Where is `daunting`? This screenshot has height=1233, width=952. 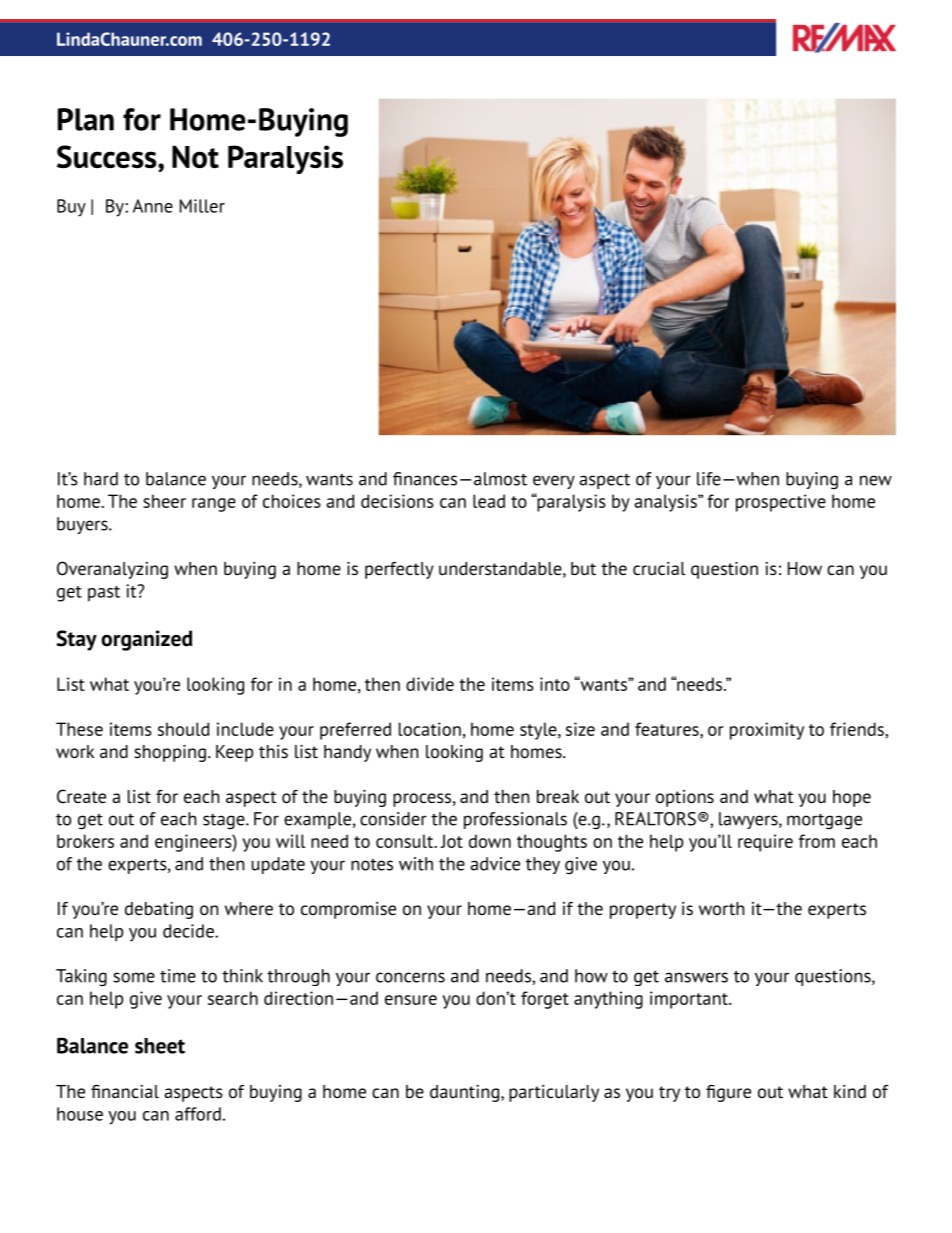 daunting is located at coordinates (464, 1093).
